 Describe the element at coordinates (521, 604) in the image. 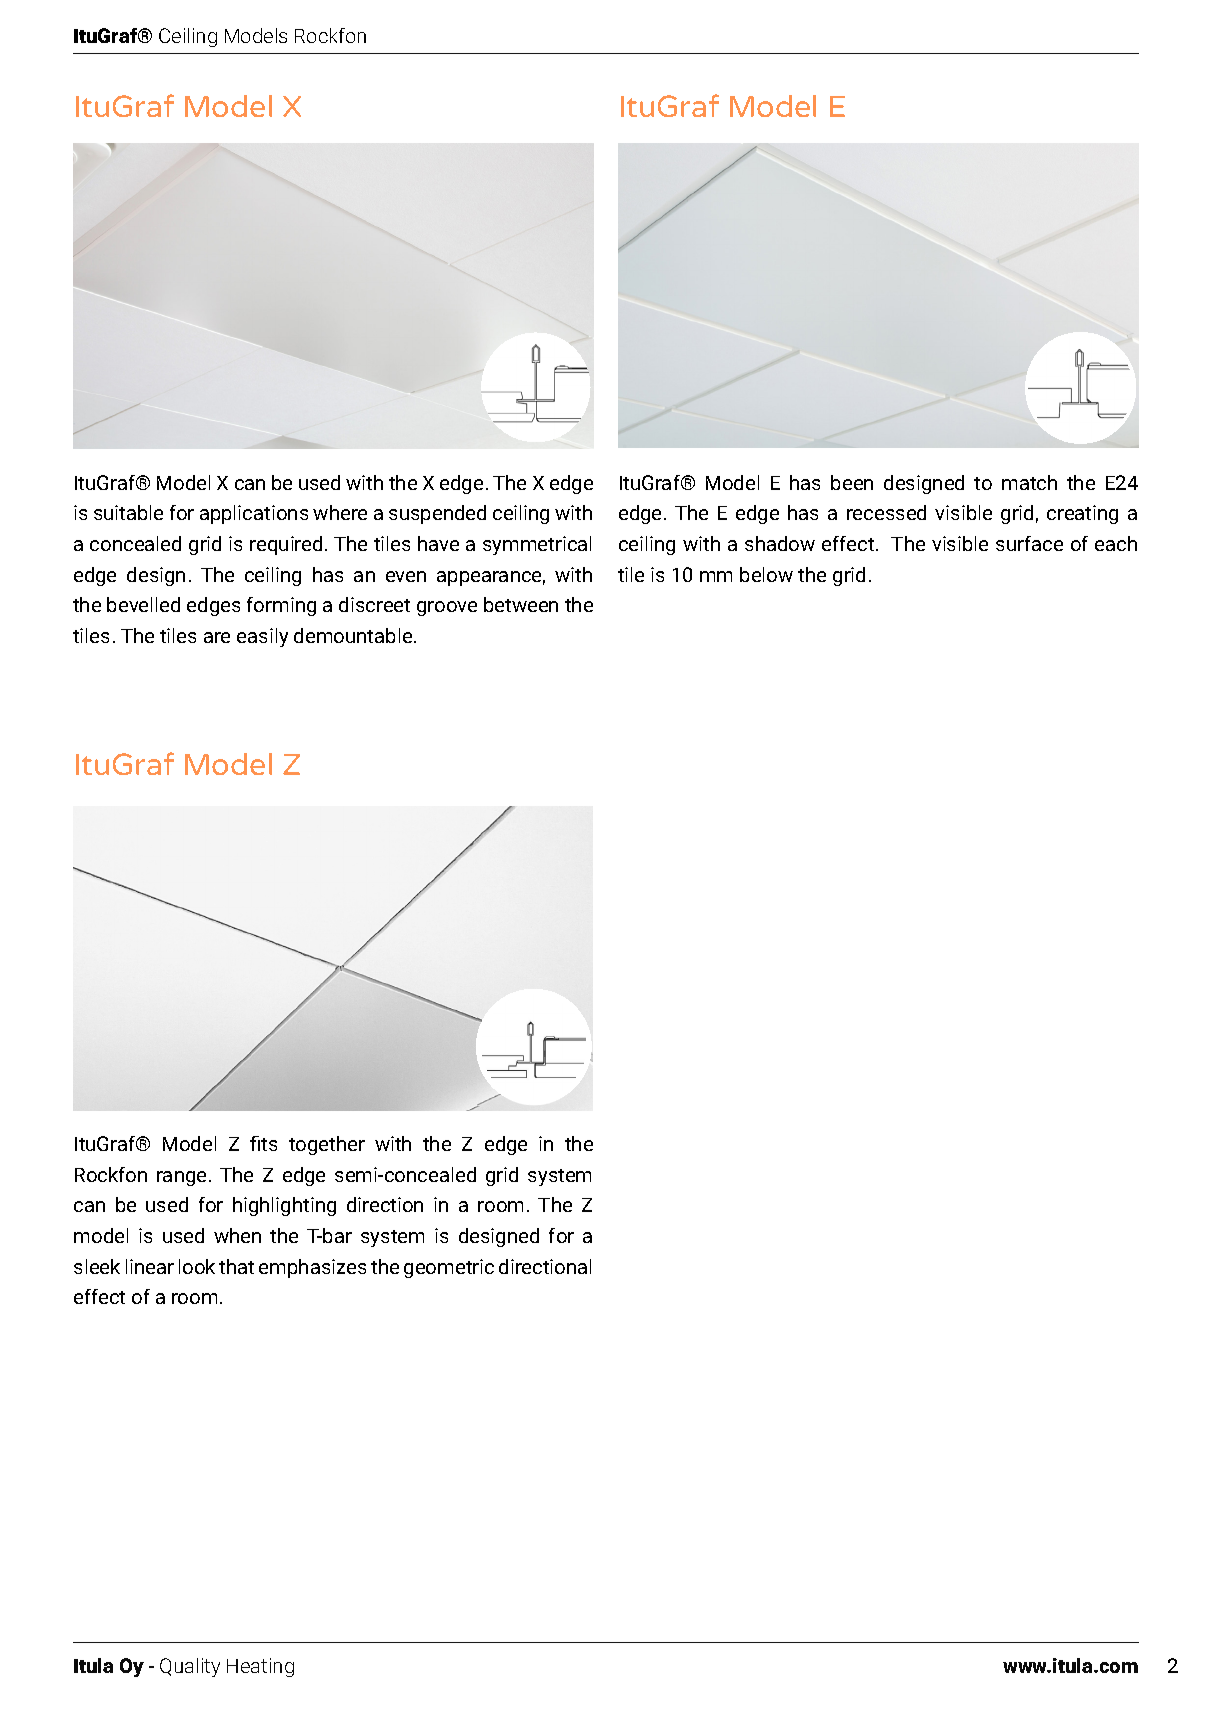

I see `between` at that location.
